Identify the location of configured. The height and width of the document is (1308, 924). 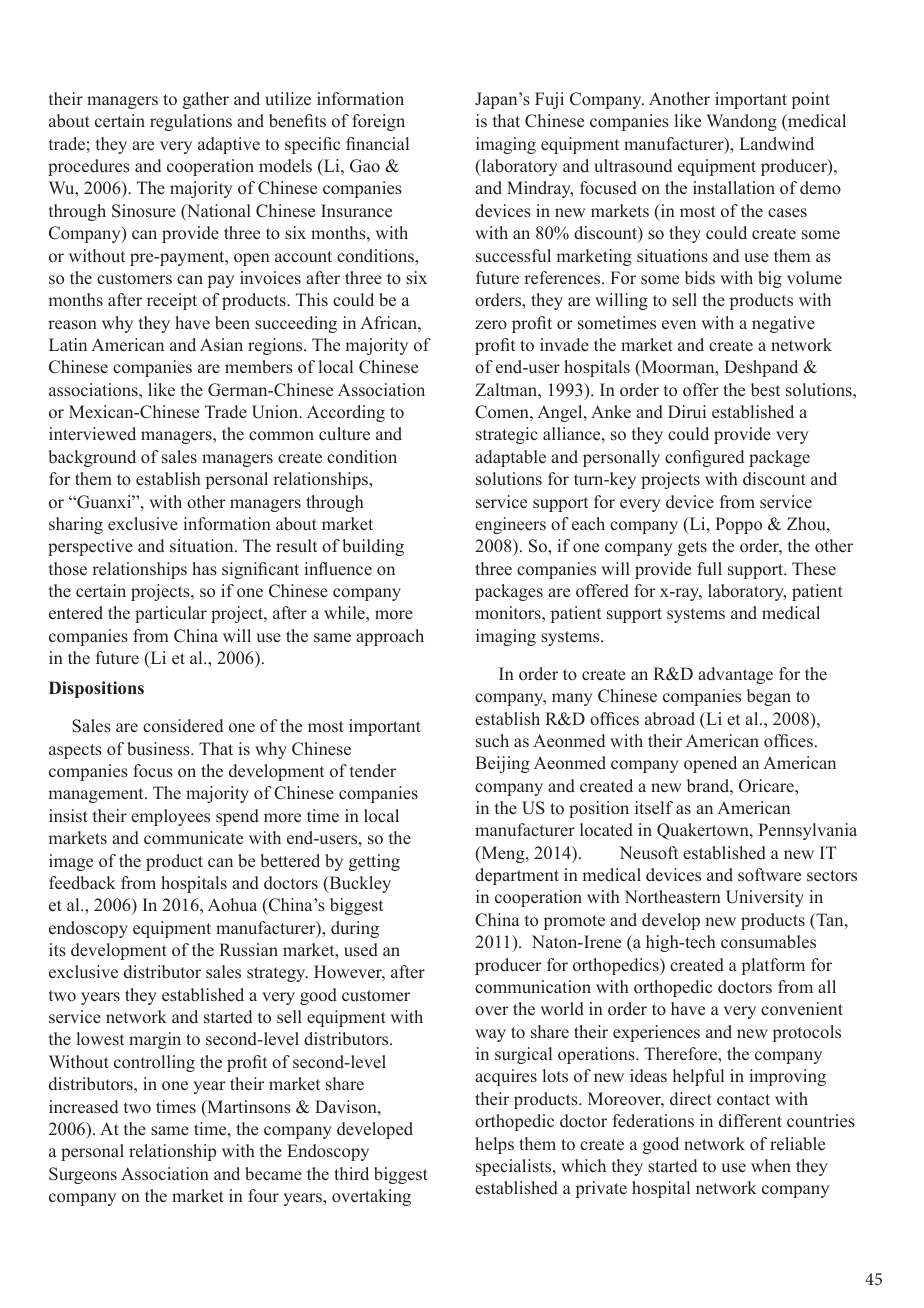
(704, 458).
